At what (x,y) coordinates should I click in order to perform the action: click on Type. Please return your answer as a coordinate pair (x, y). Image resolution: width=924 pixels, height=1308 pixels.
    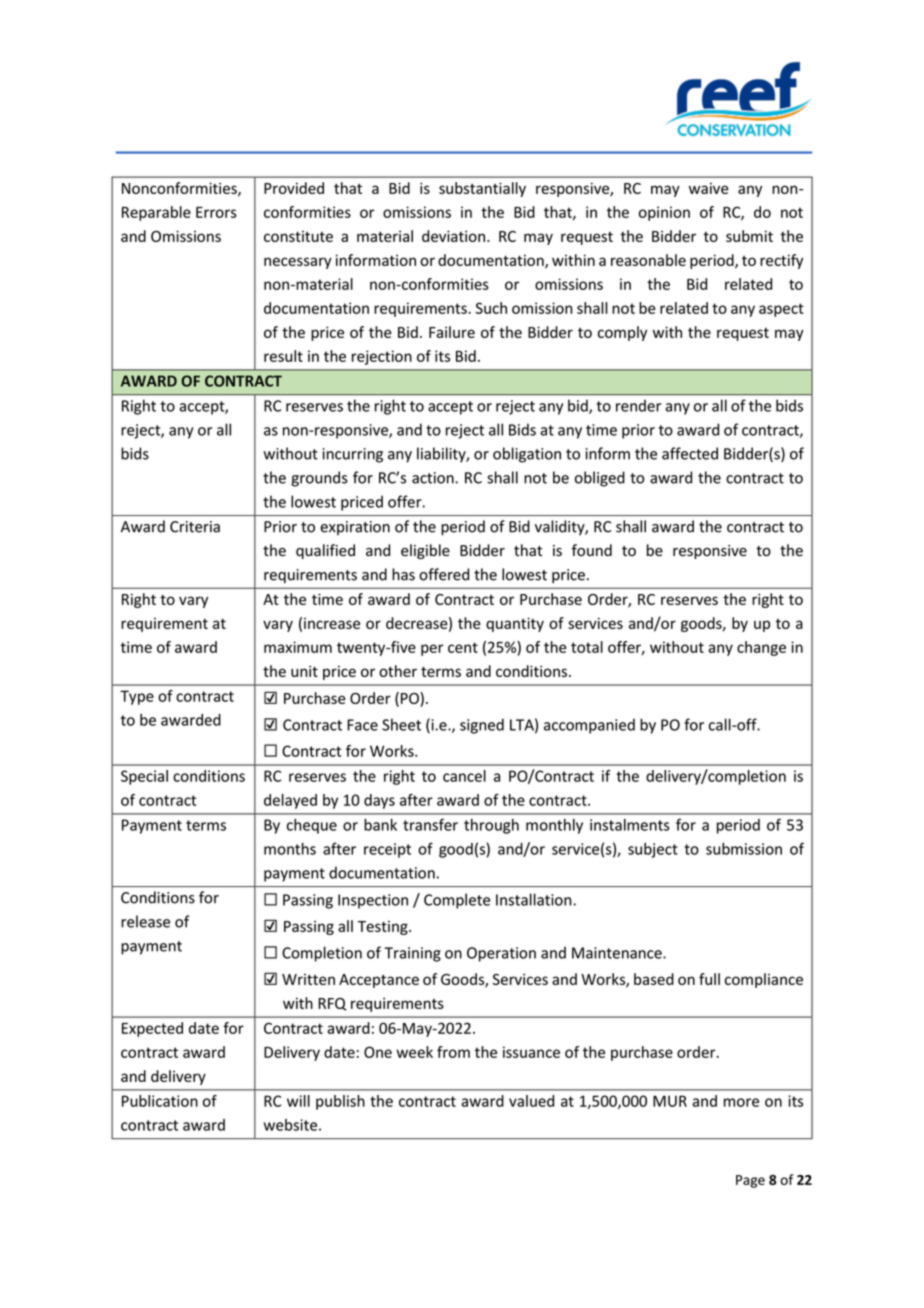
    Looking at the image, I should click on (137, 697).
